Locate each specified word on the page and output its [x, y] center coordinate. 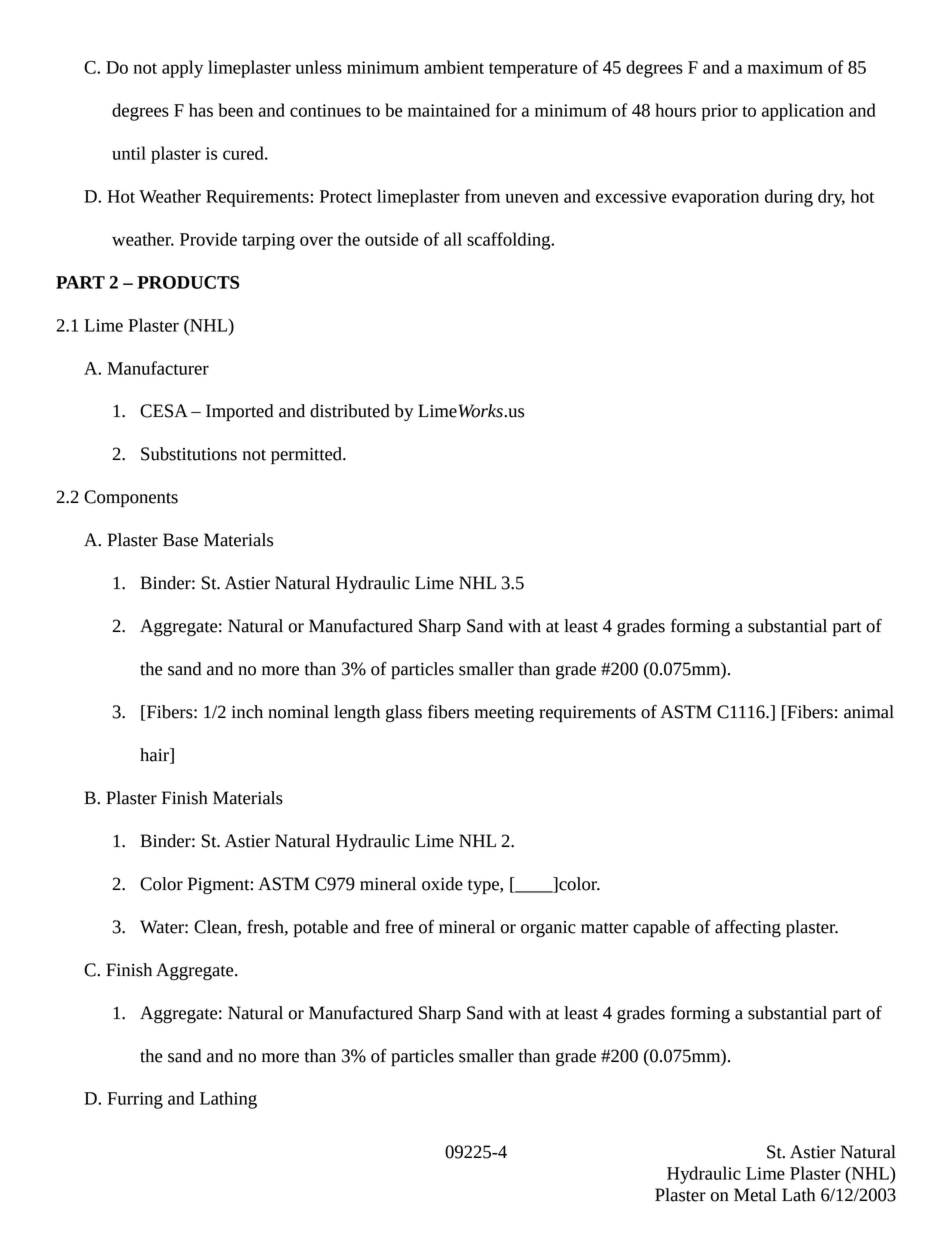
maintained [449, 110]
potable [321, 929]
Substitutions [189, 454]
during [789, 198]
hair [155, 756]
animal [869, 712]
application [803, 112]
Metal [755, 1195]
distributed [350, 411]
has [201, 110]
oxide [442, 884]
